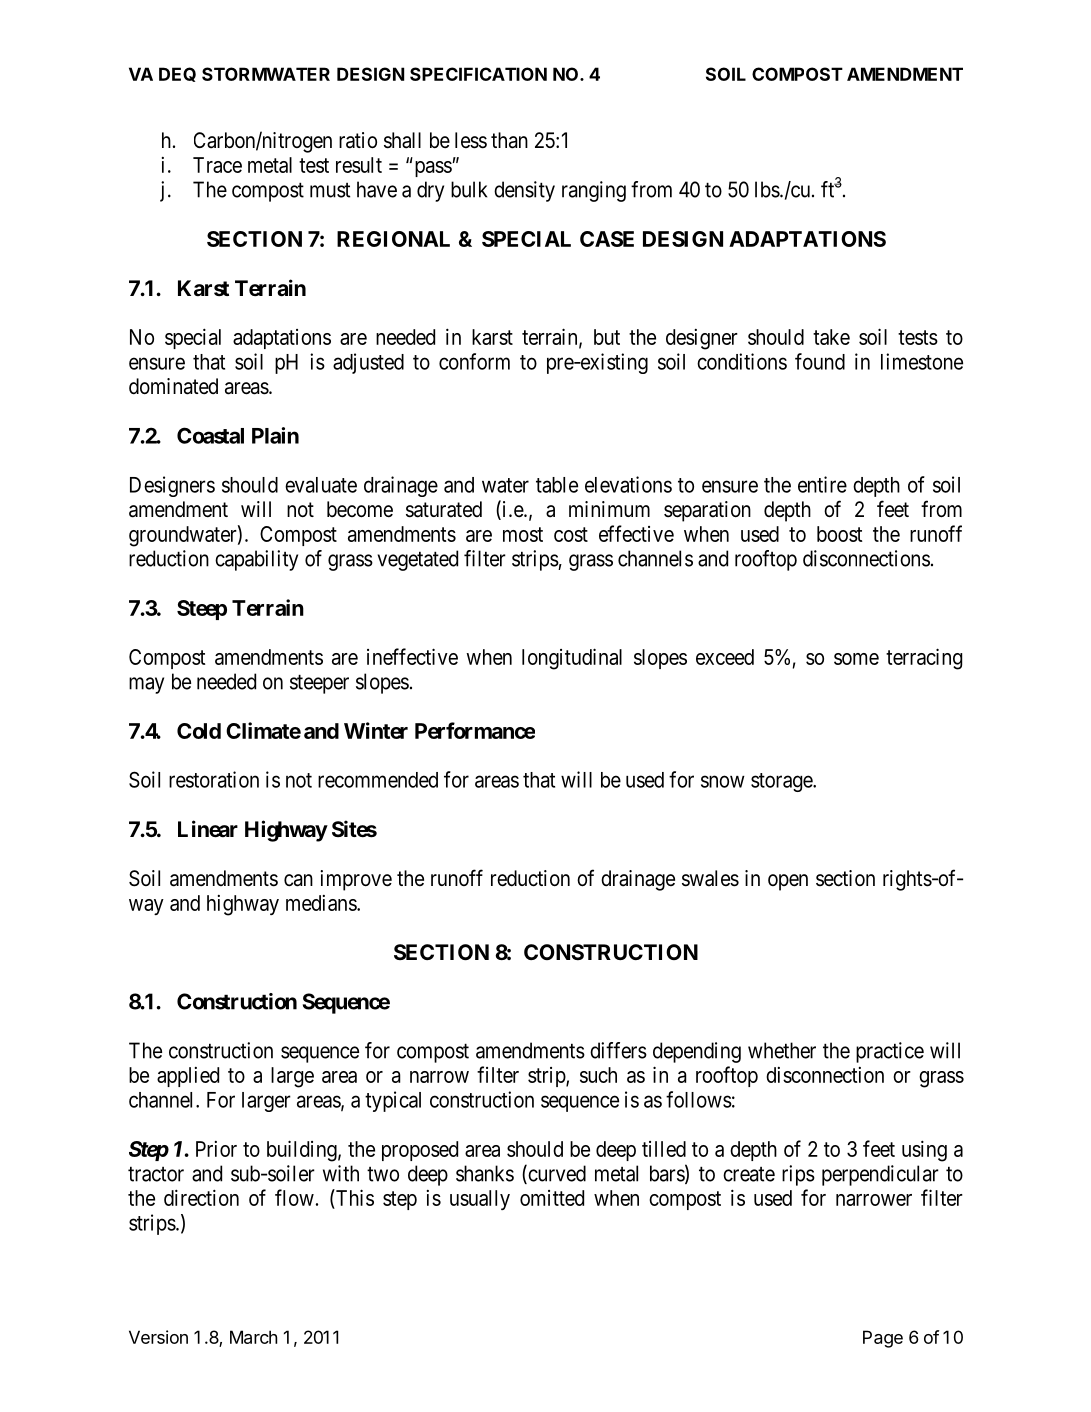 This screenshot has width=1091, height=1412. Describe the element at coordinates (378, 780) in the screenshot. I see `recommended` at that location.
